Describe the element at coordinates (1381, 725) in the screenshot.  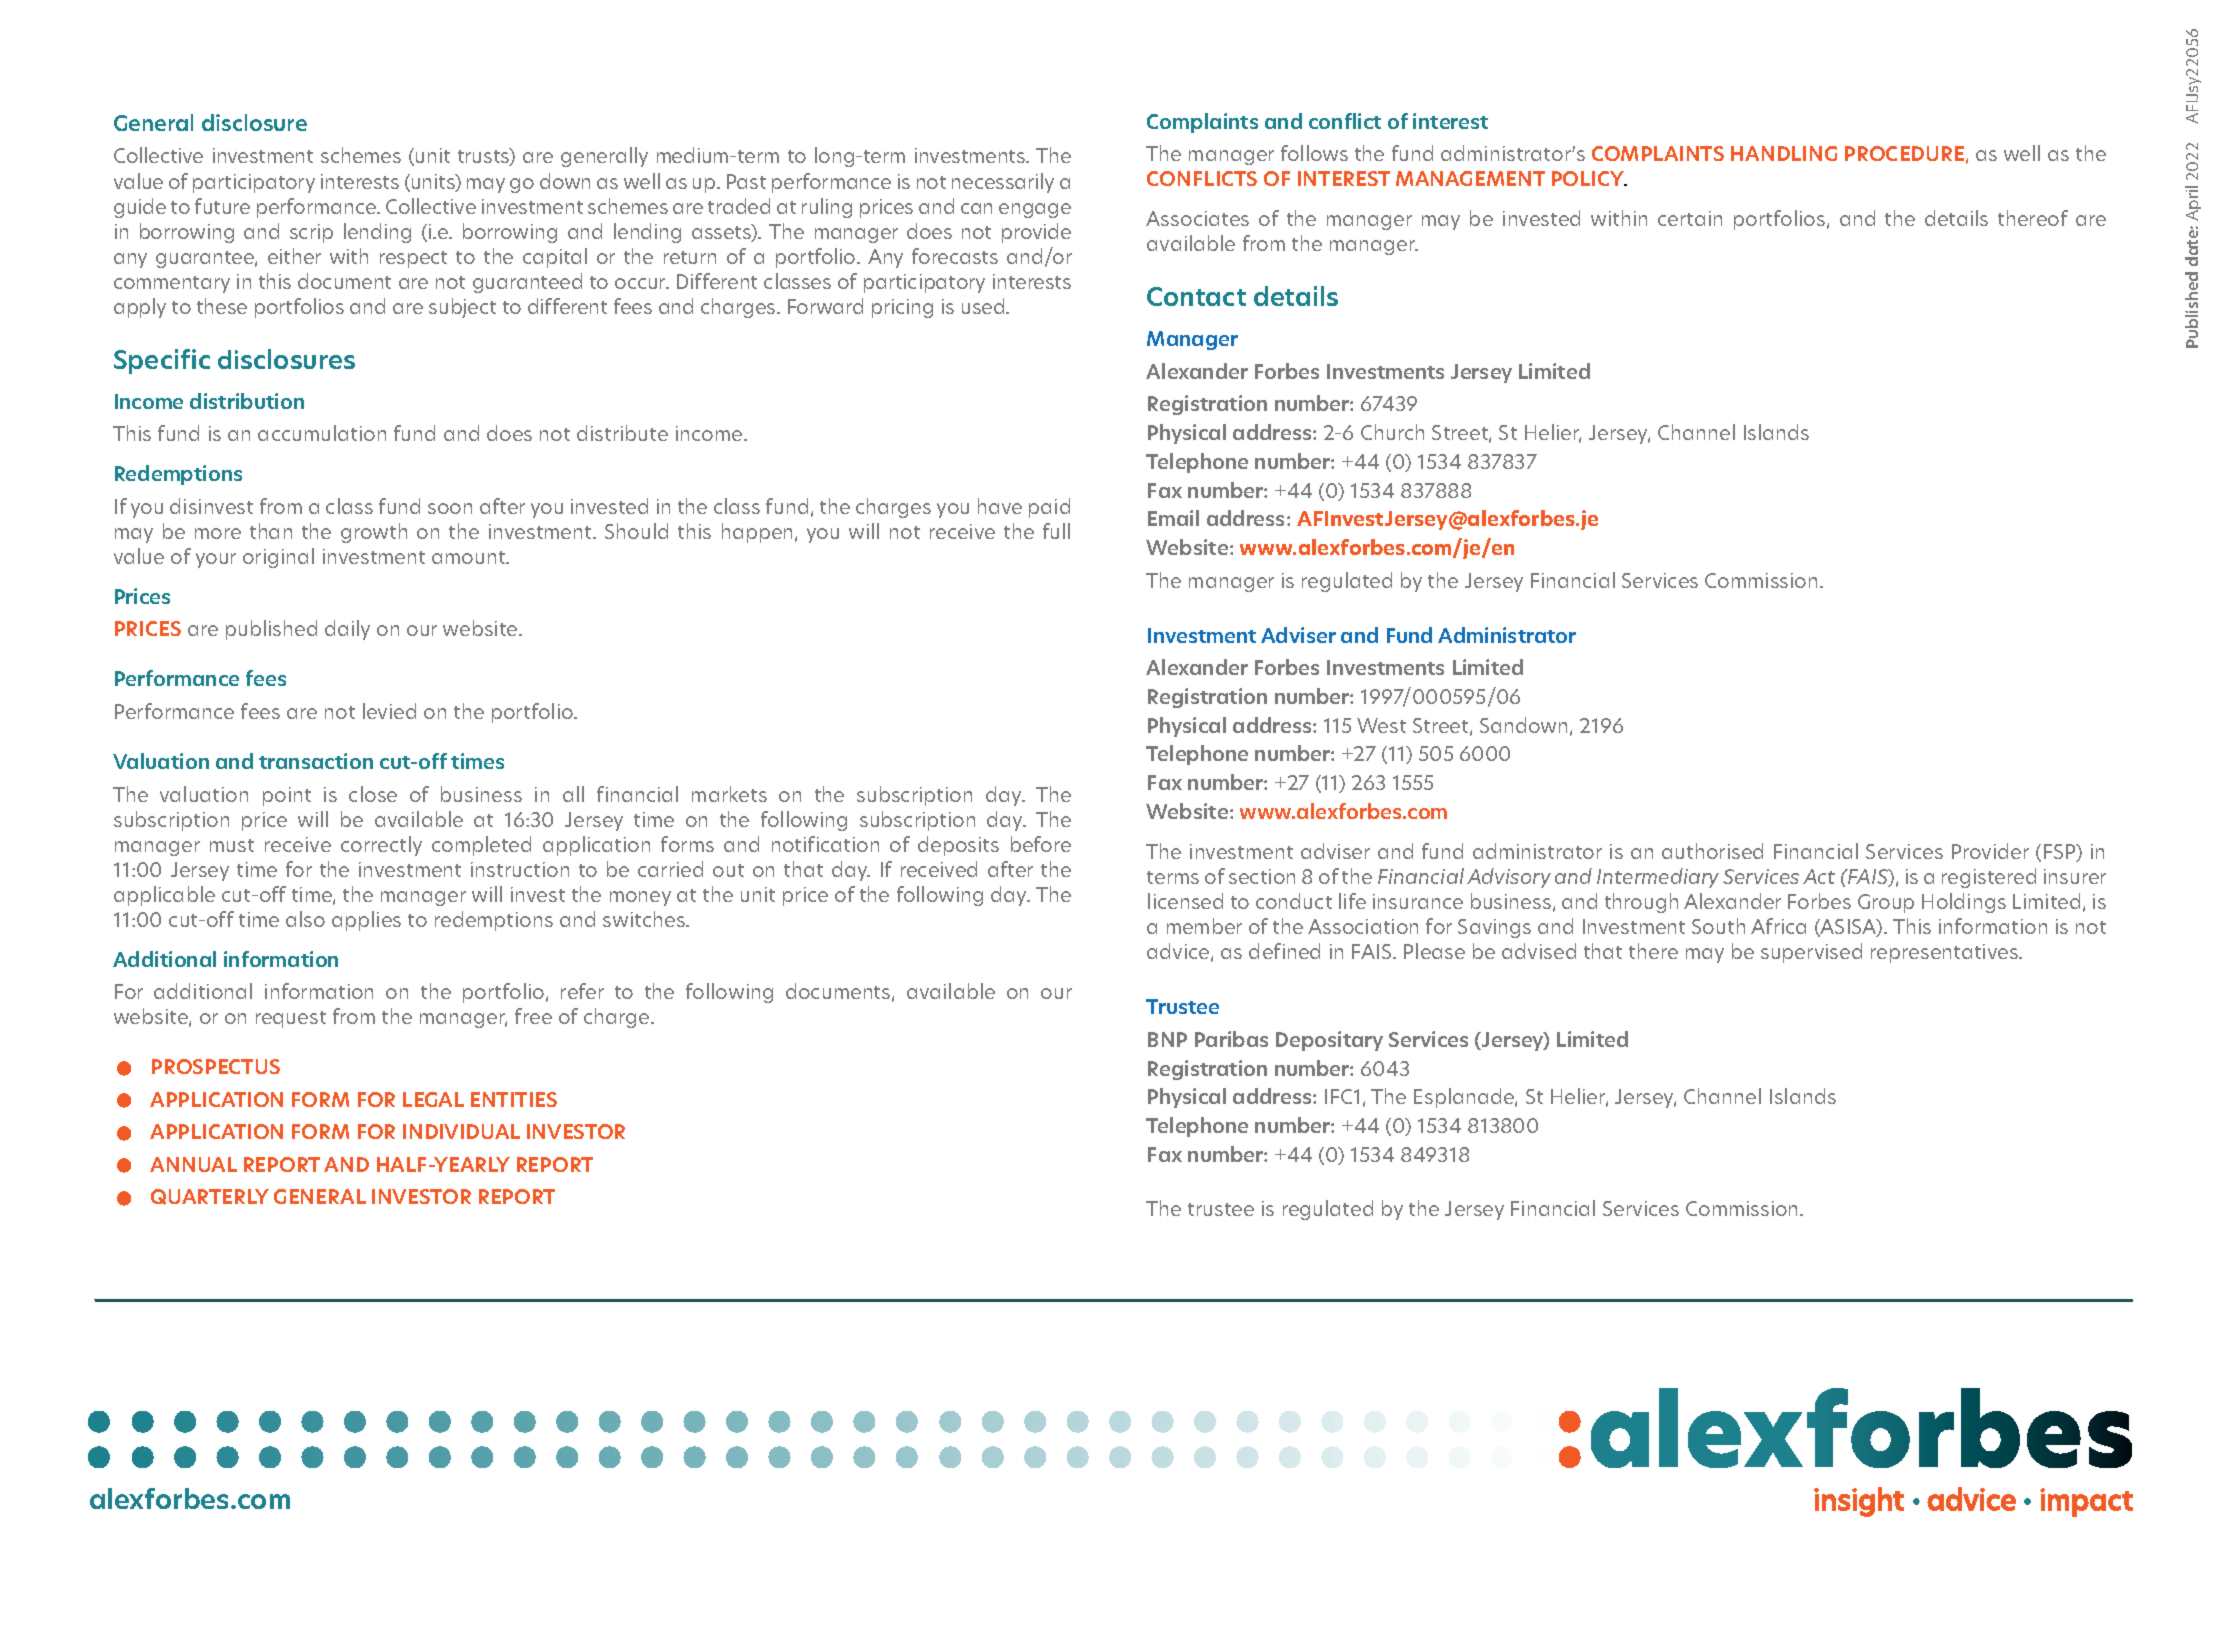
I see `West` at that location.
